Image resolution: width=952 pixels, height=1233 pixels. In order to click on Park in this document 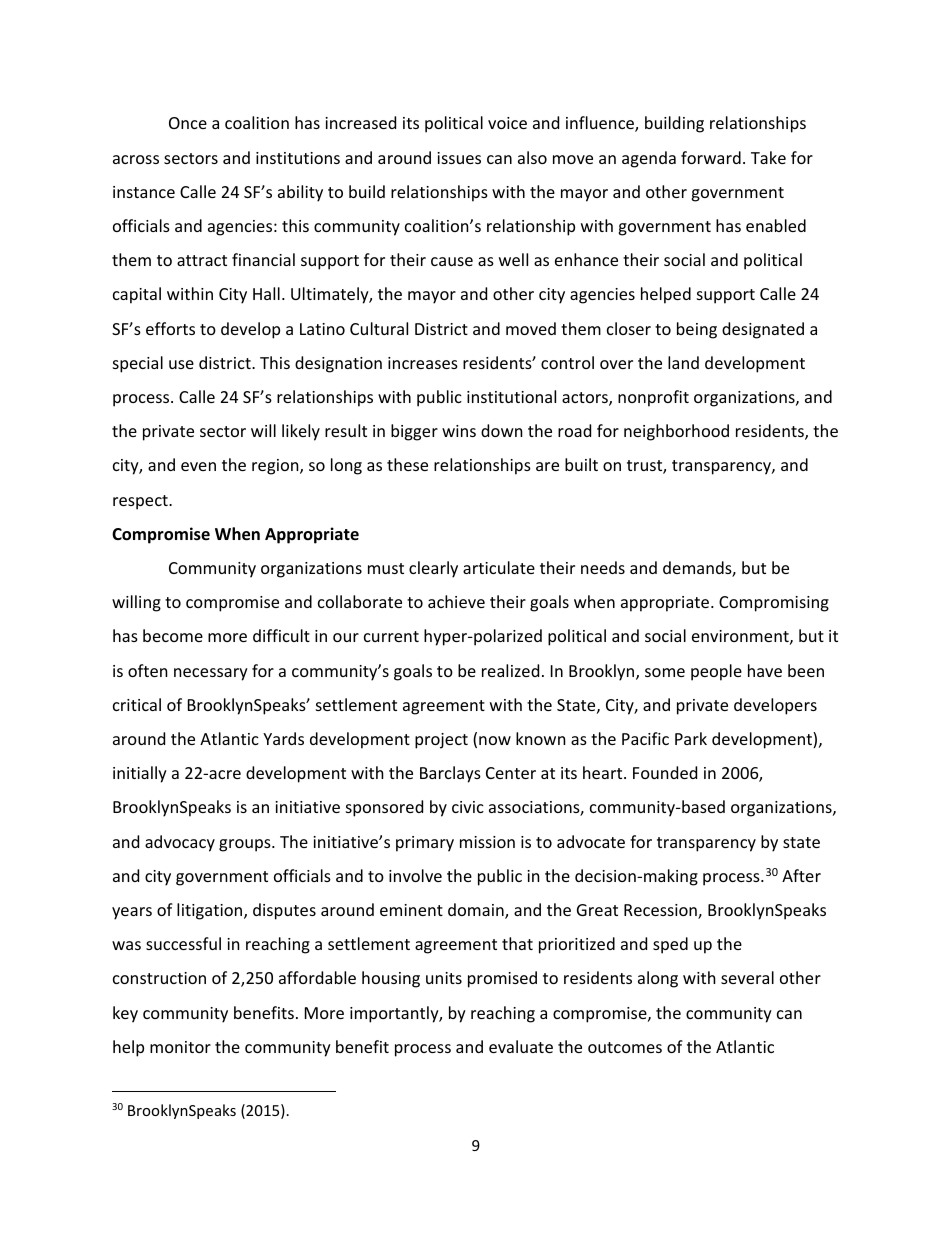, I will do `click(691, 738)`.
